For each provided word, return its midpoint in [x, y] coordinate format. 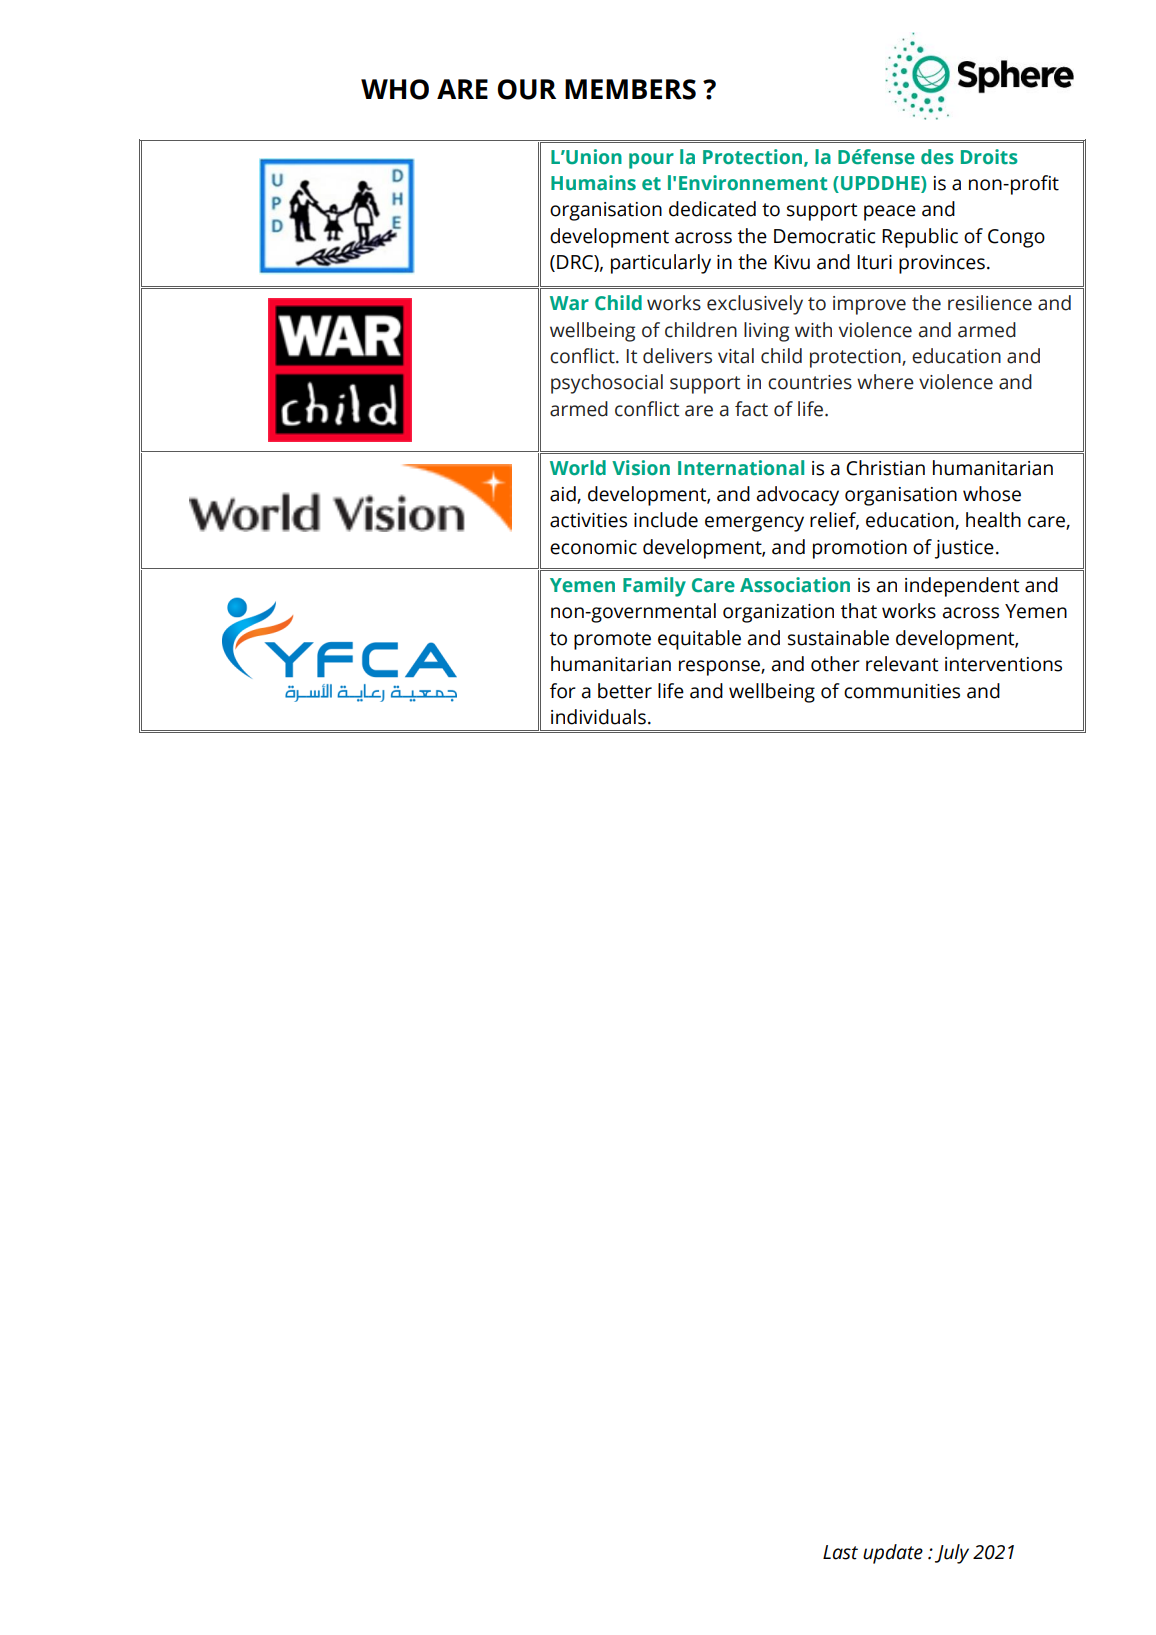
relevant [902, 664]
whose [992, 494]
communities [902, 691]
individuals [598, 717]
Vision [641, 468]
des [937, 157]
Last [840, 1552]
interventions [1003, 664]
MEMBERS [630, 89]
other [835, 664]
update [893, 1554]
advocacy [797, 496]
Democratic [824, 236]
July [952, 1554]
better [625, 691]
